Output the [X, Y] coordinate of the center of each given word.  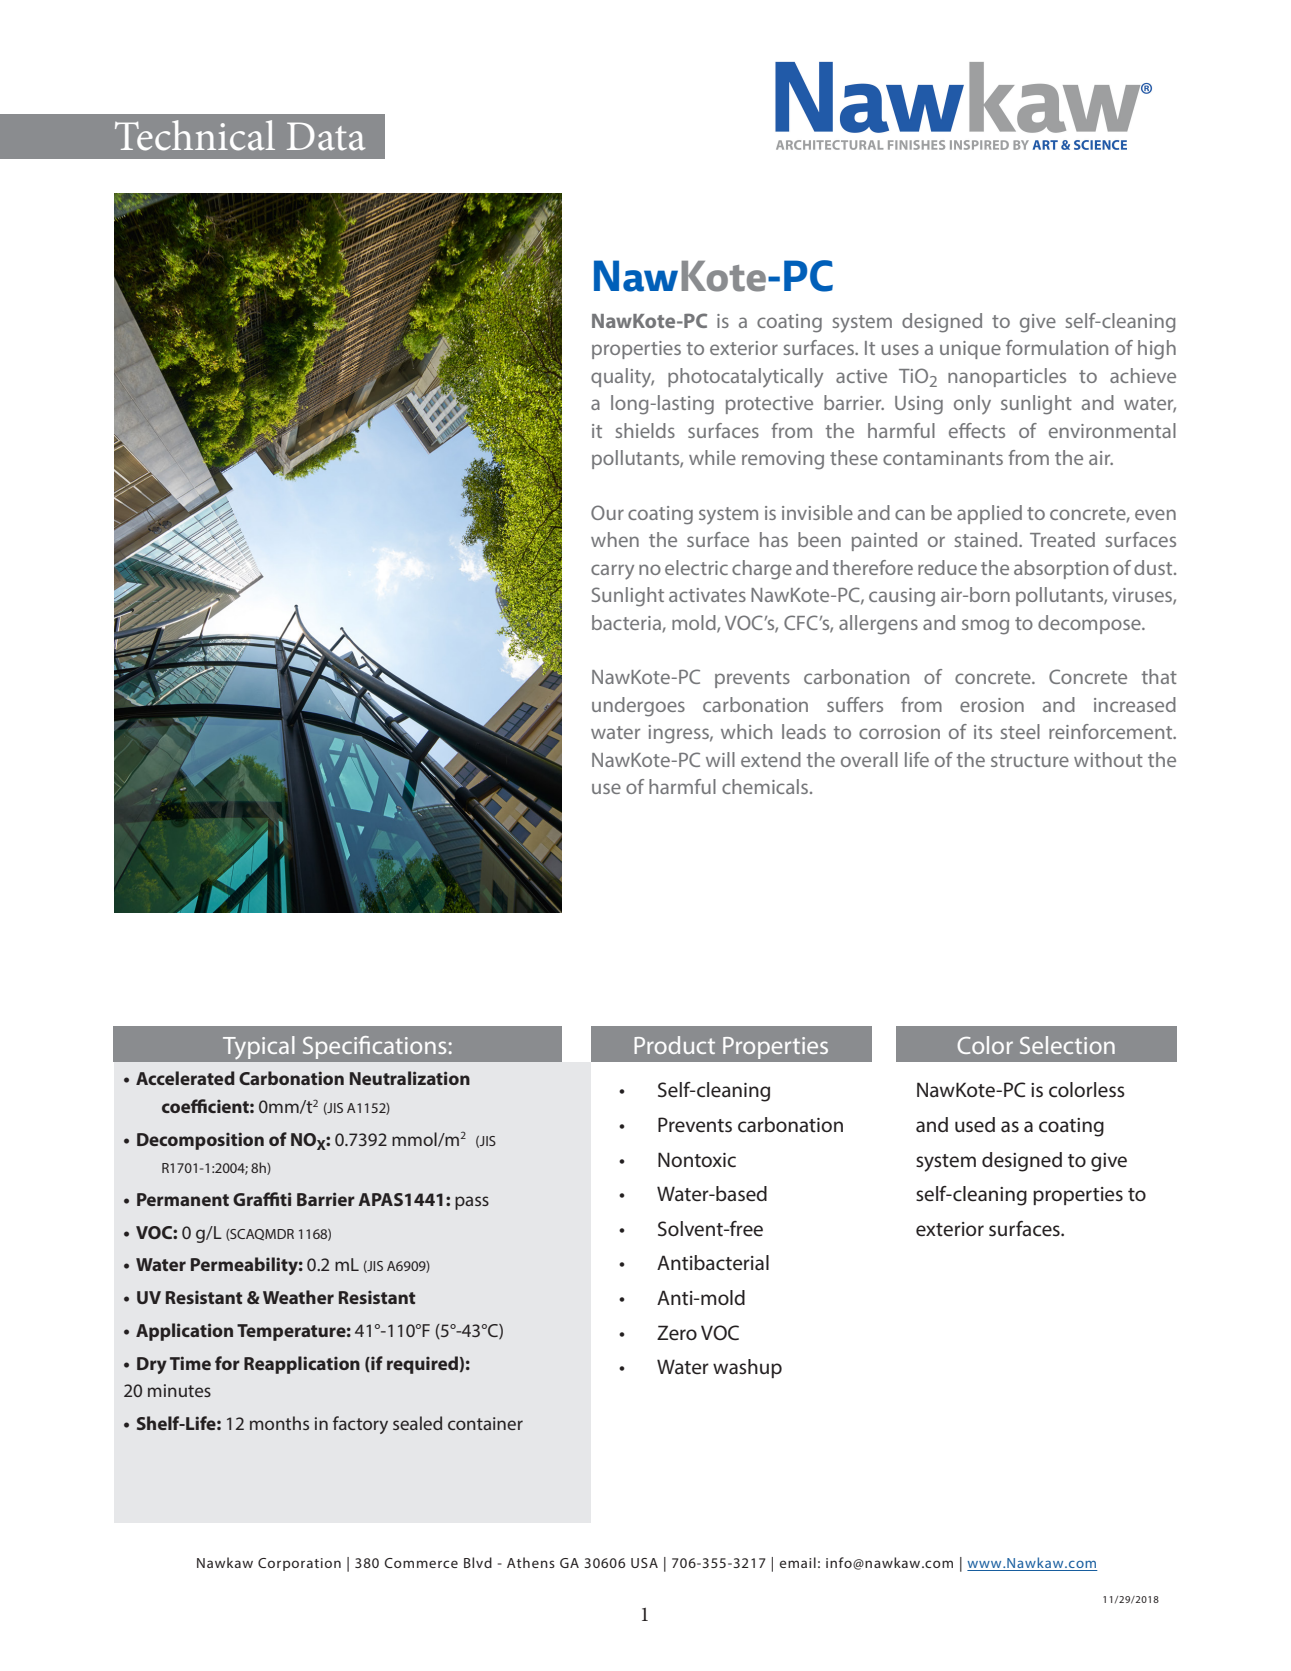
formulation [1057, 347]
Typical [258, 1047]
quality [622, 377]
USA [644, 1563]
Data [326, 136]
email [798, 1562]
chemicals [766, 786]
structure [1030, 760]
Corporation [299, 1564]
